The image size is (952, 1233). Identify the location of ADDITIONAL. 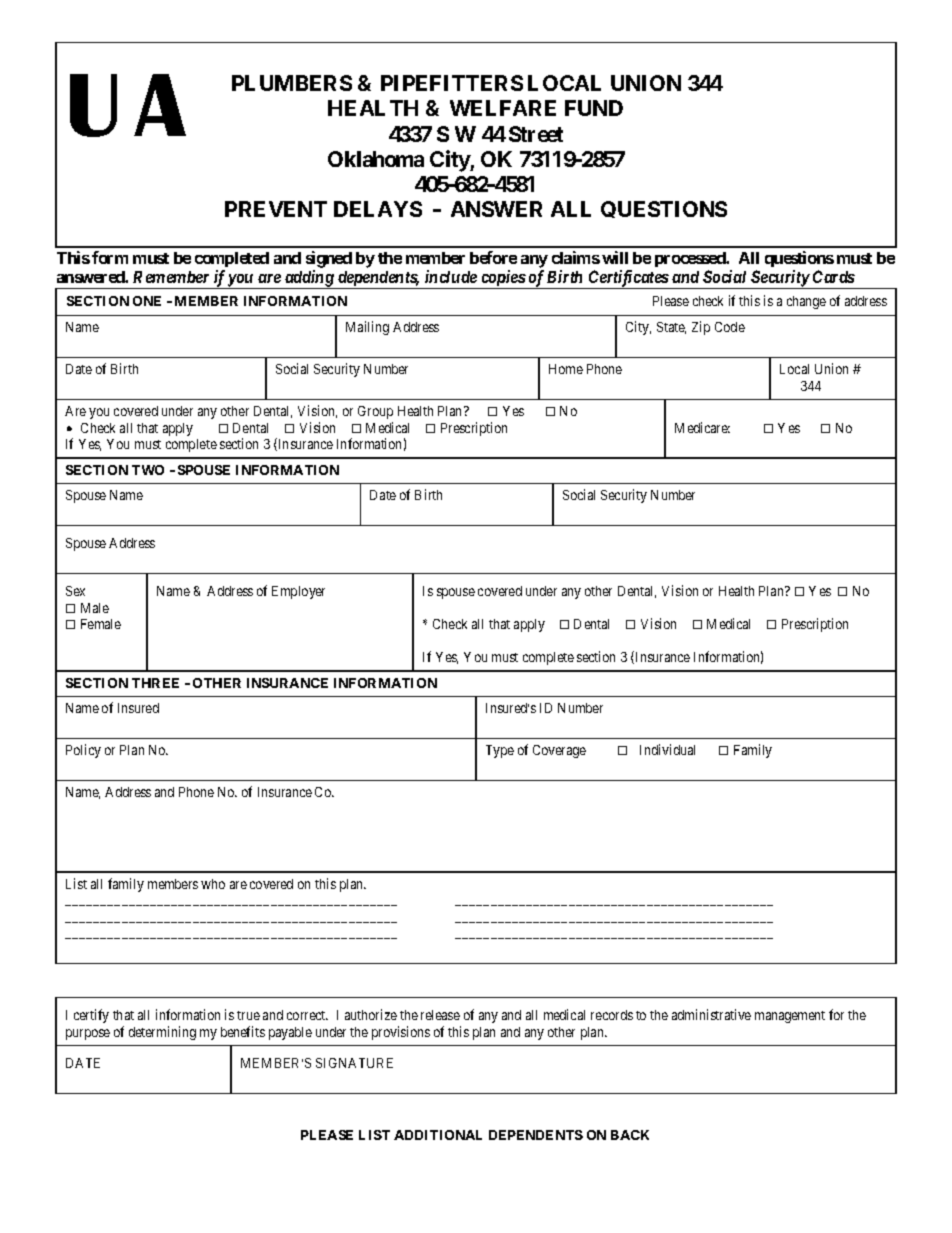
(438, 1135).
